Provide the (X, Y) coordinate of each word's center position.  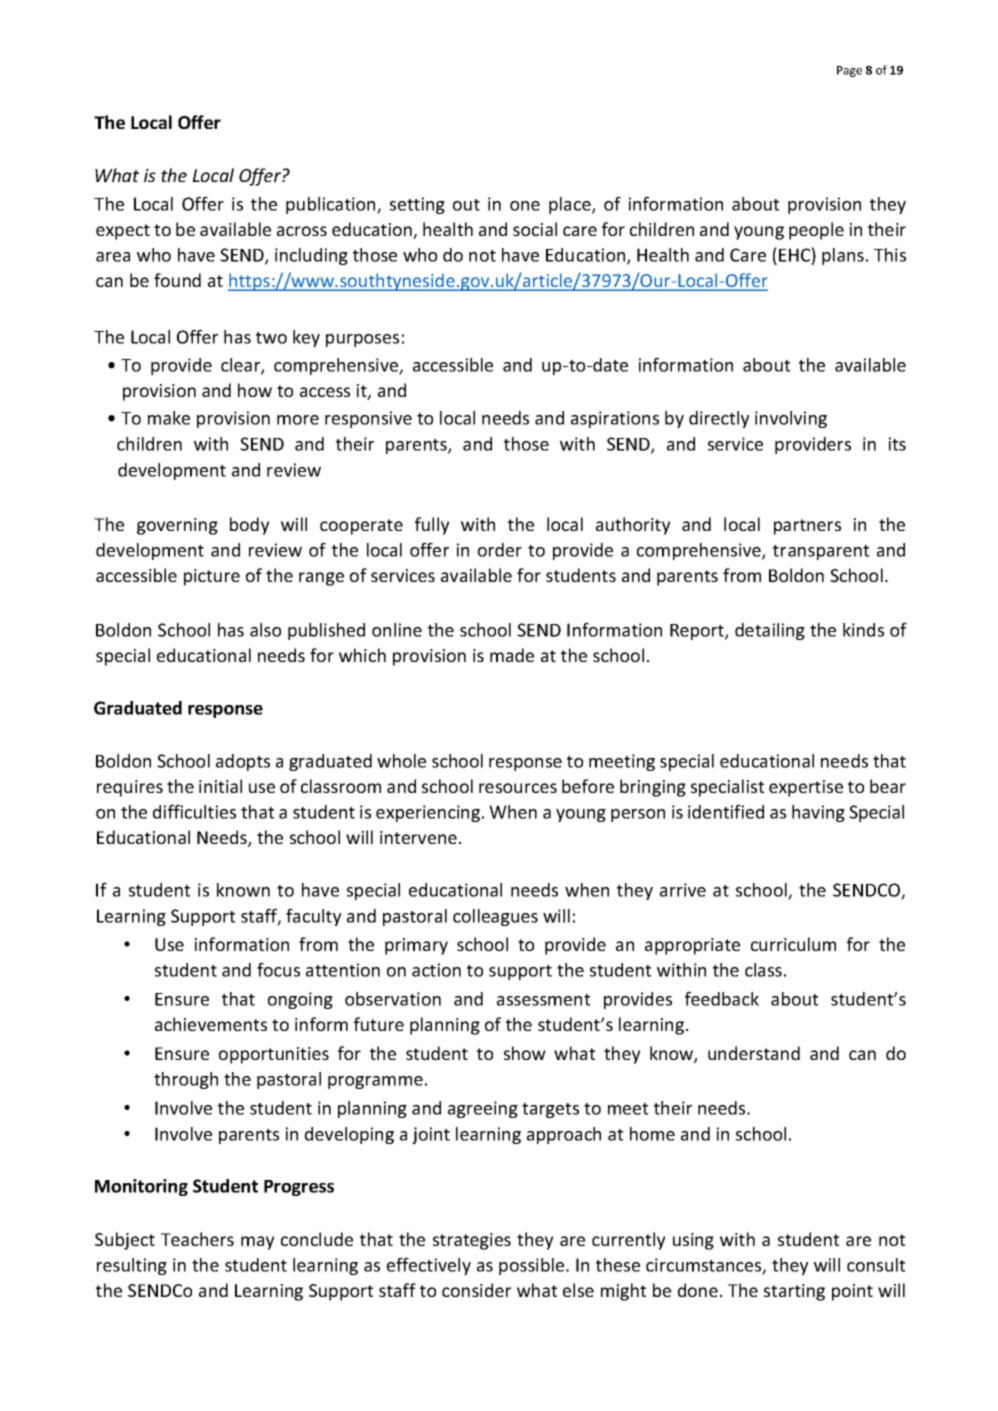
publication (332, 205)
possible (533, 1266)
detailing (770, 631)
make (169, 418)
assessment (543, 1000)
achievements (211, 1024)
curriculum (793, 944)
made (512, 655)
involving (791, 419)
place (571, 205)
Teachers (197, 1239)
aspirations (615, 419)
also (265, 630)
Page (849, 71)
